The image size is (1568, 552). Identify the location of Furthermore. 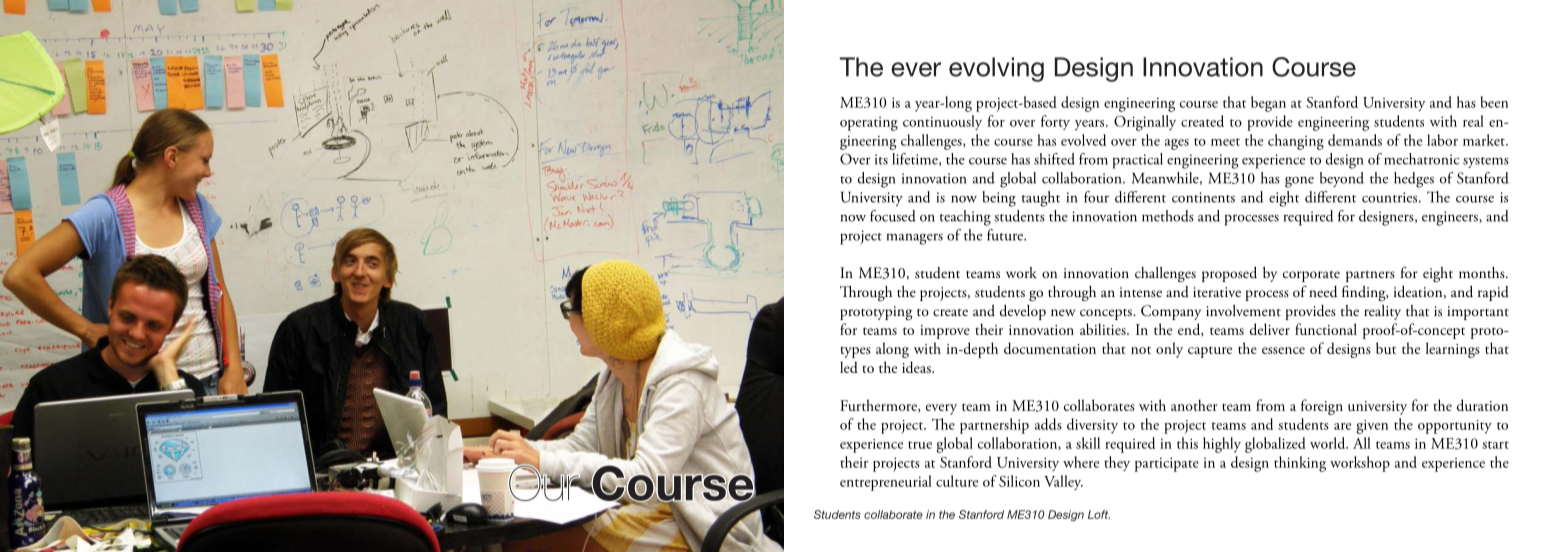
(879, 406).
